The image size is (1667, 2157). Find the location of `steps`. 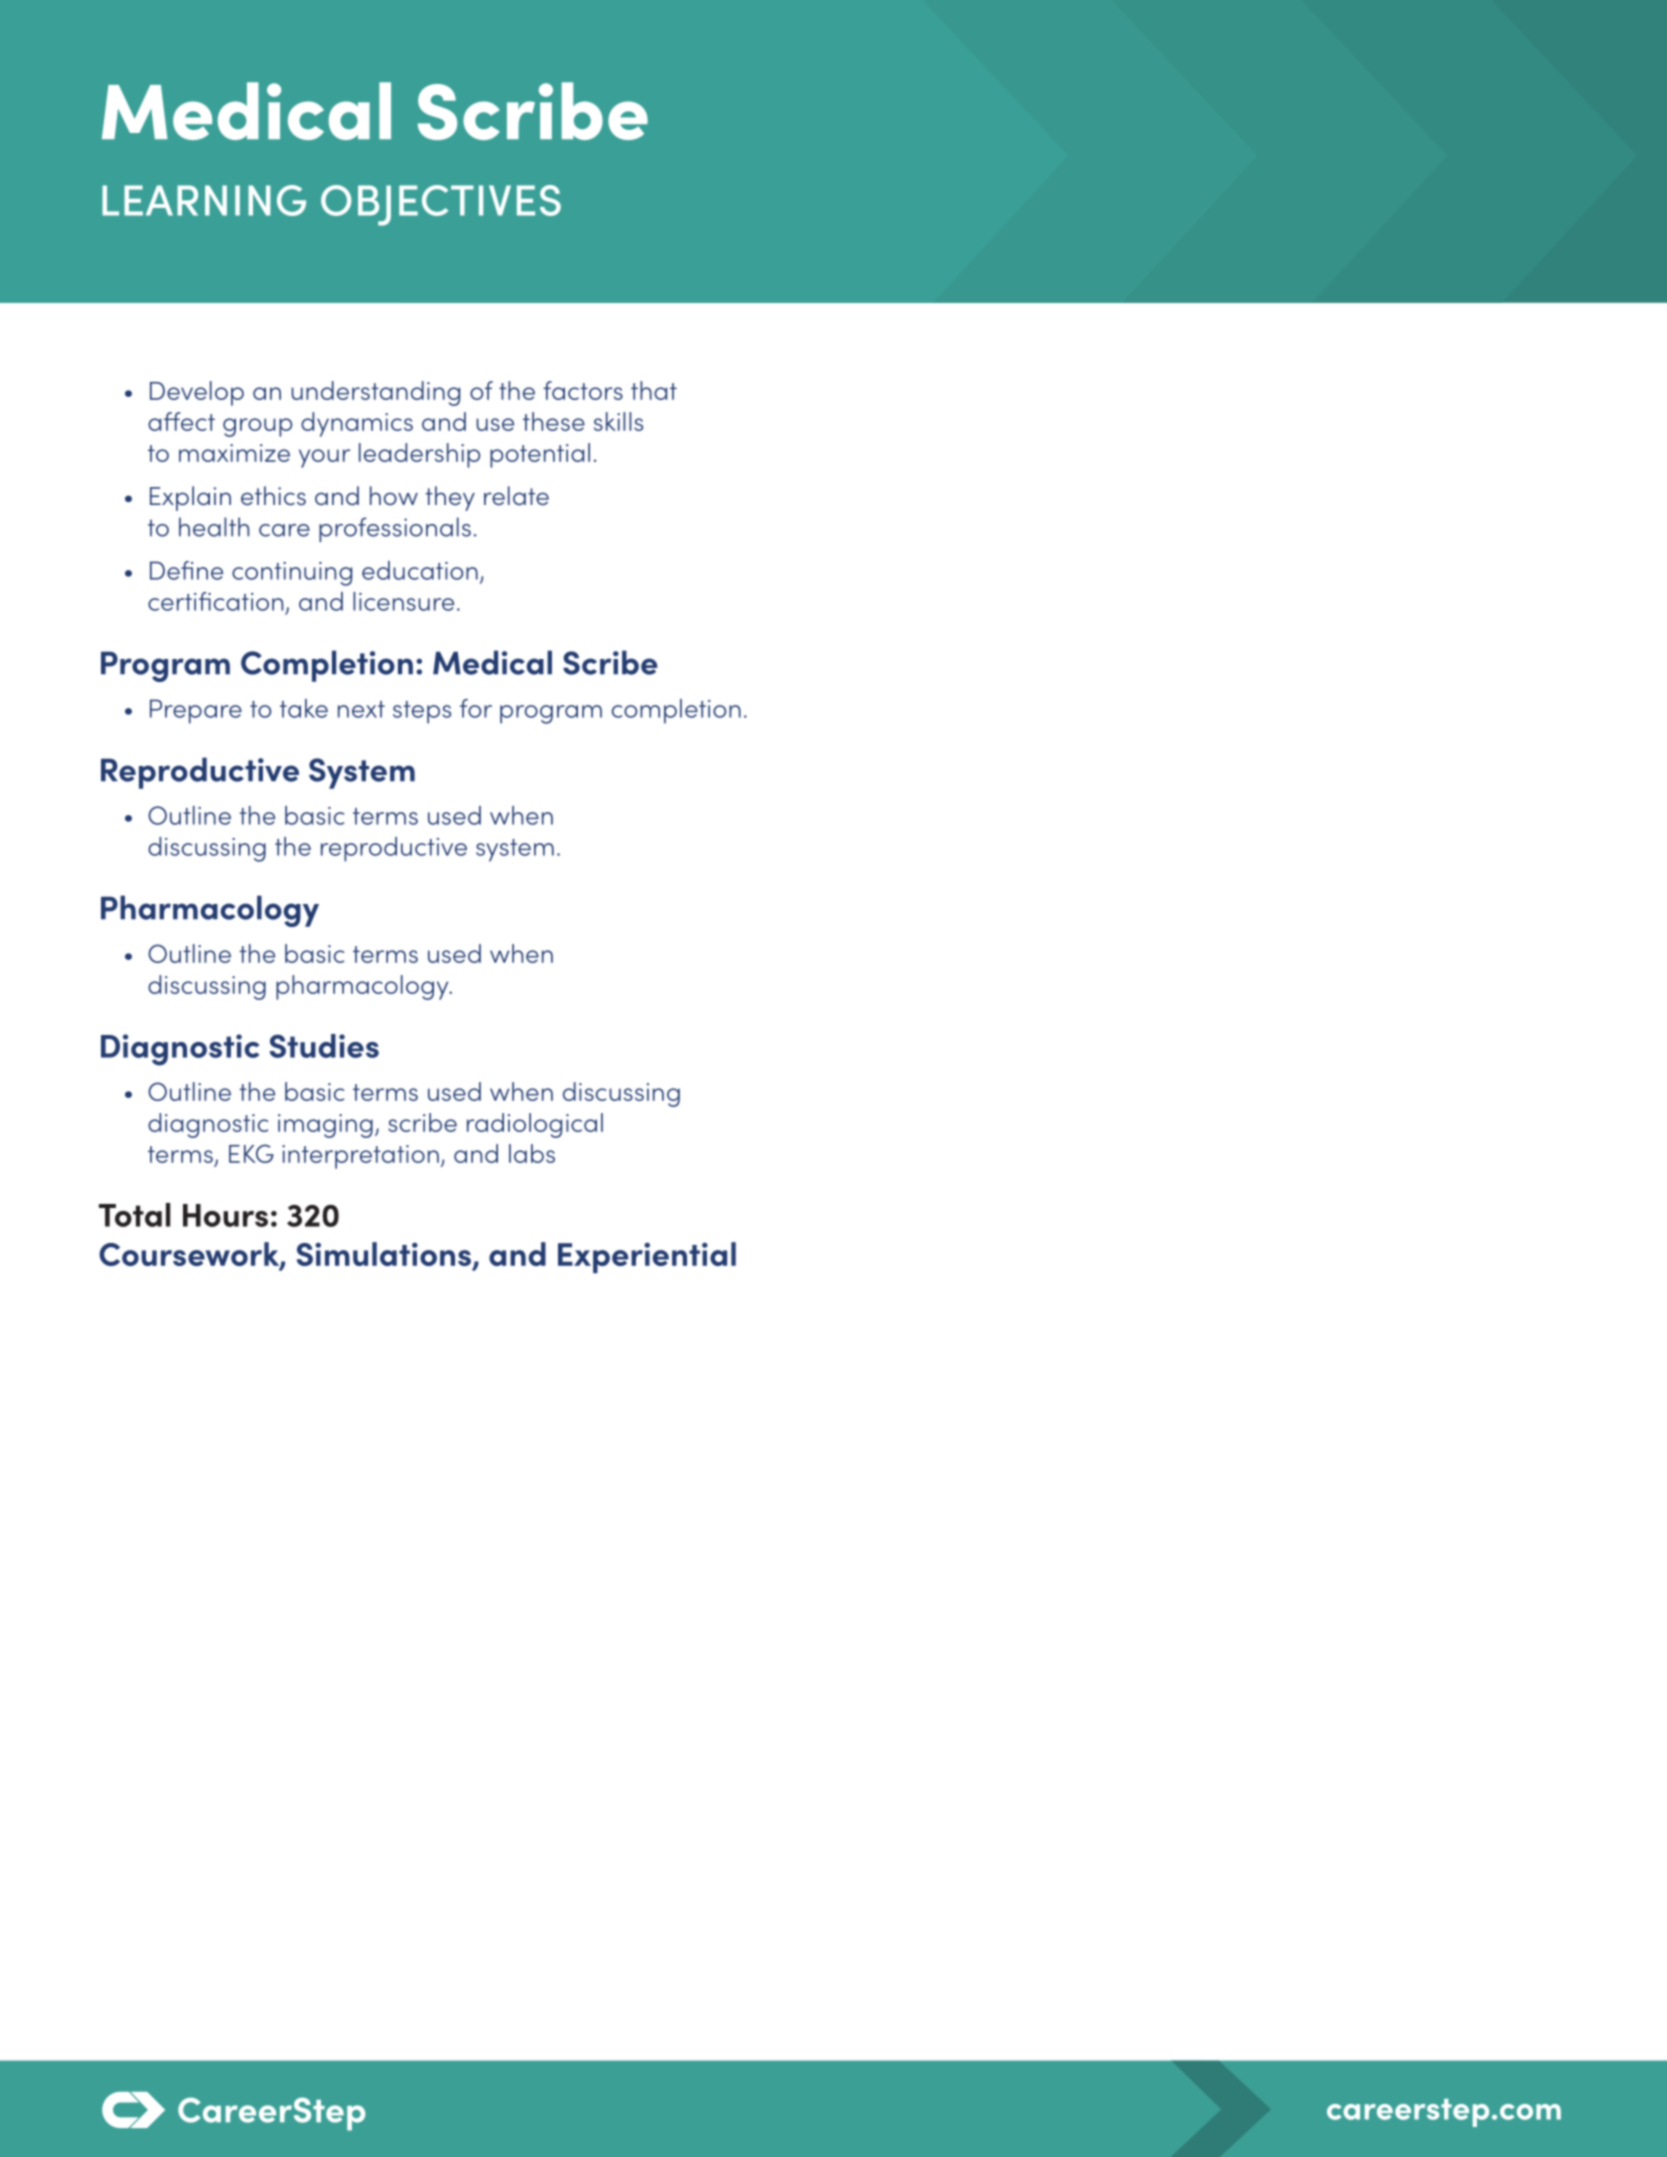

steps is located at coordinates (422, 712).
